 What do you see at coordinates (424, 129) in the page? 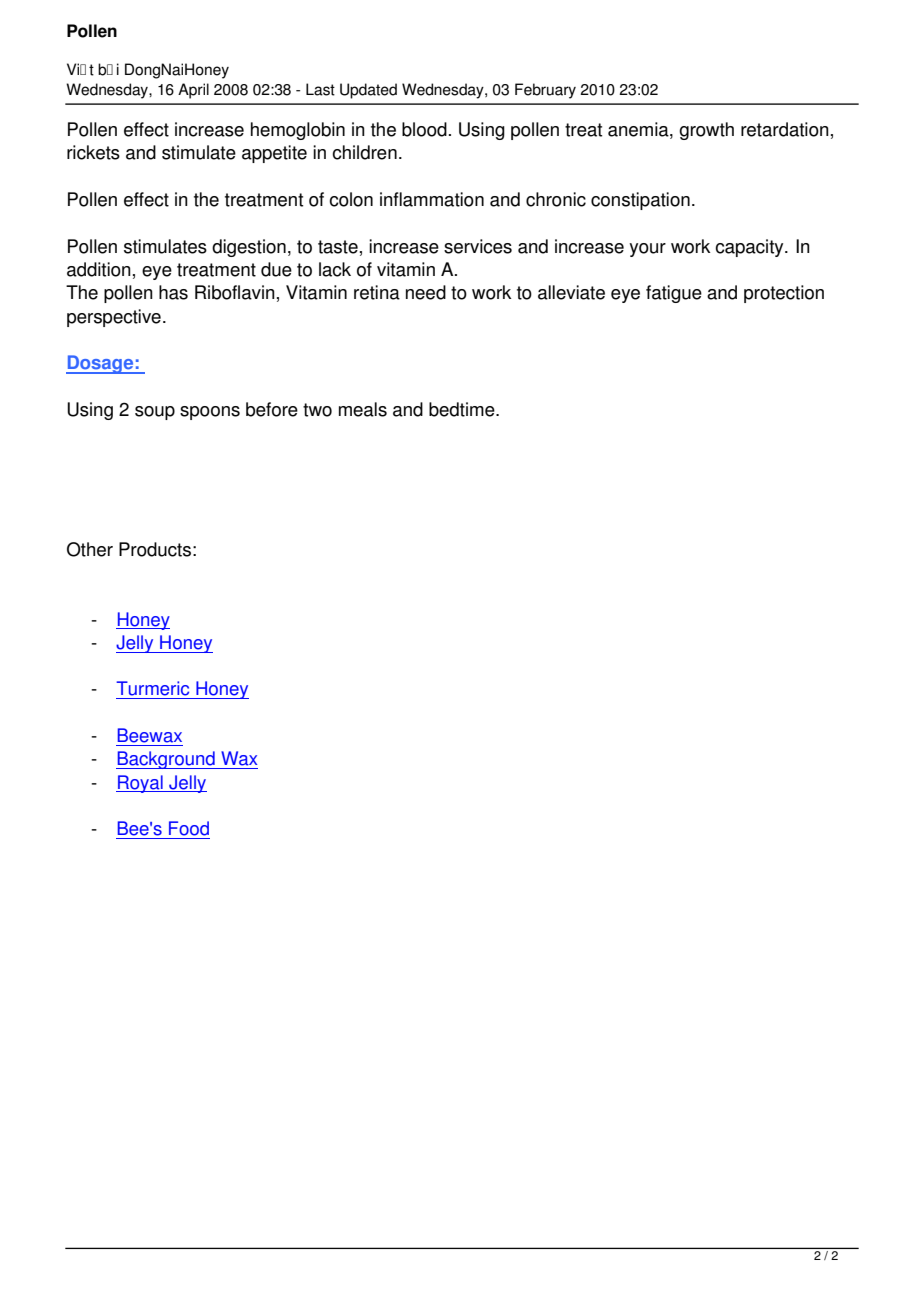
I see `blood` at bounding box center [424, 129].
